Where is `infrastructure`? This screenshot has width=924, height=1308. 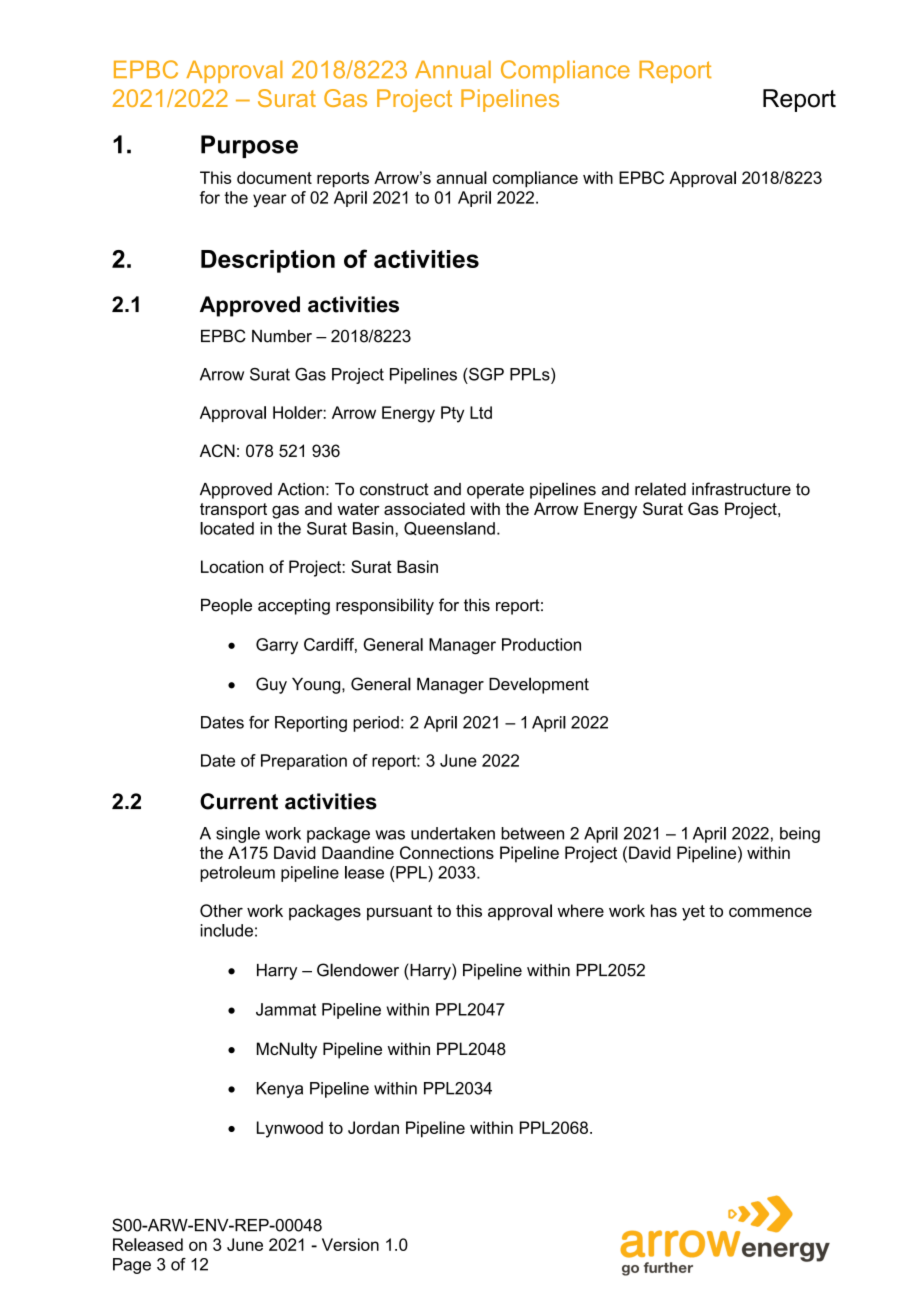 infrastructure is located at coordinates (741, 489).
